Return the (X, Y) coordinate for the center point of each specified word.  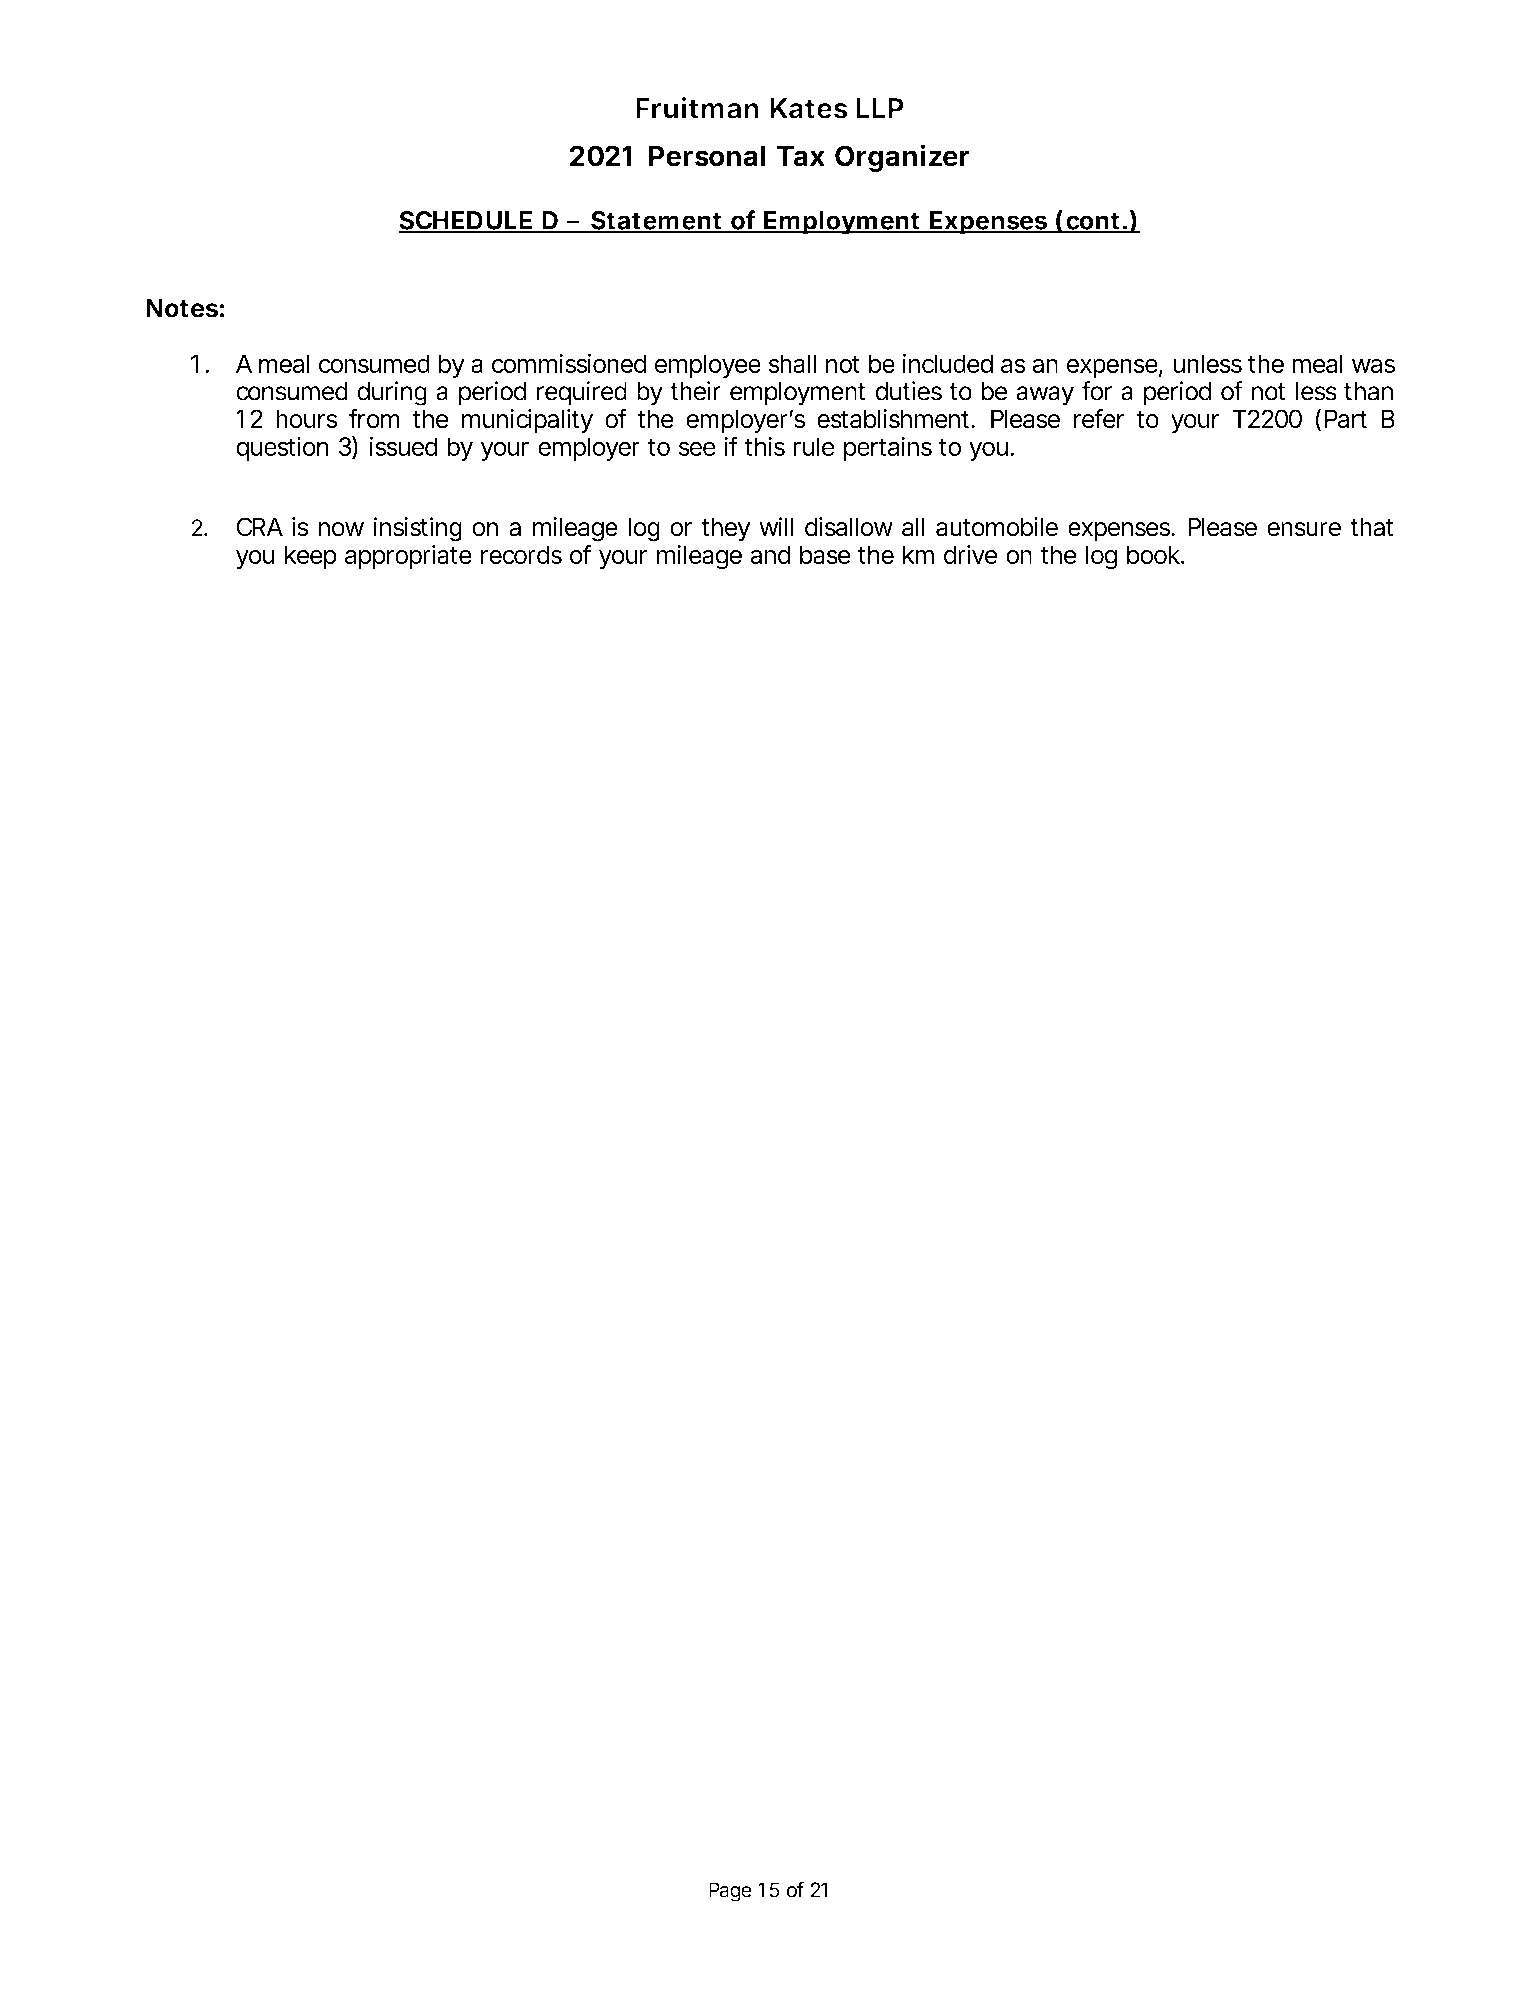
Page (730, 1892)
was (1373, 366)
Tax (801, 156)
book (1154, 554)
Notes (182, 308)
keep (311, 557)
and (770, 554)
